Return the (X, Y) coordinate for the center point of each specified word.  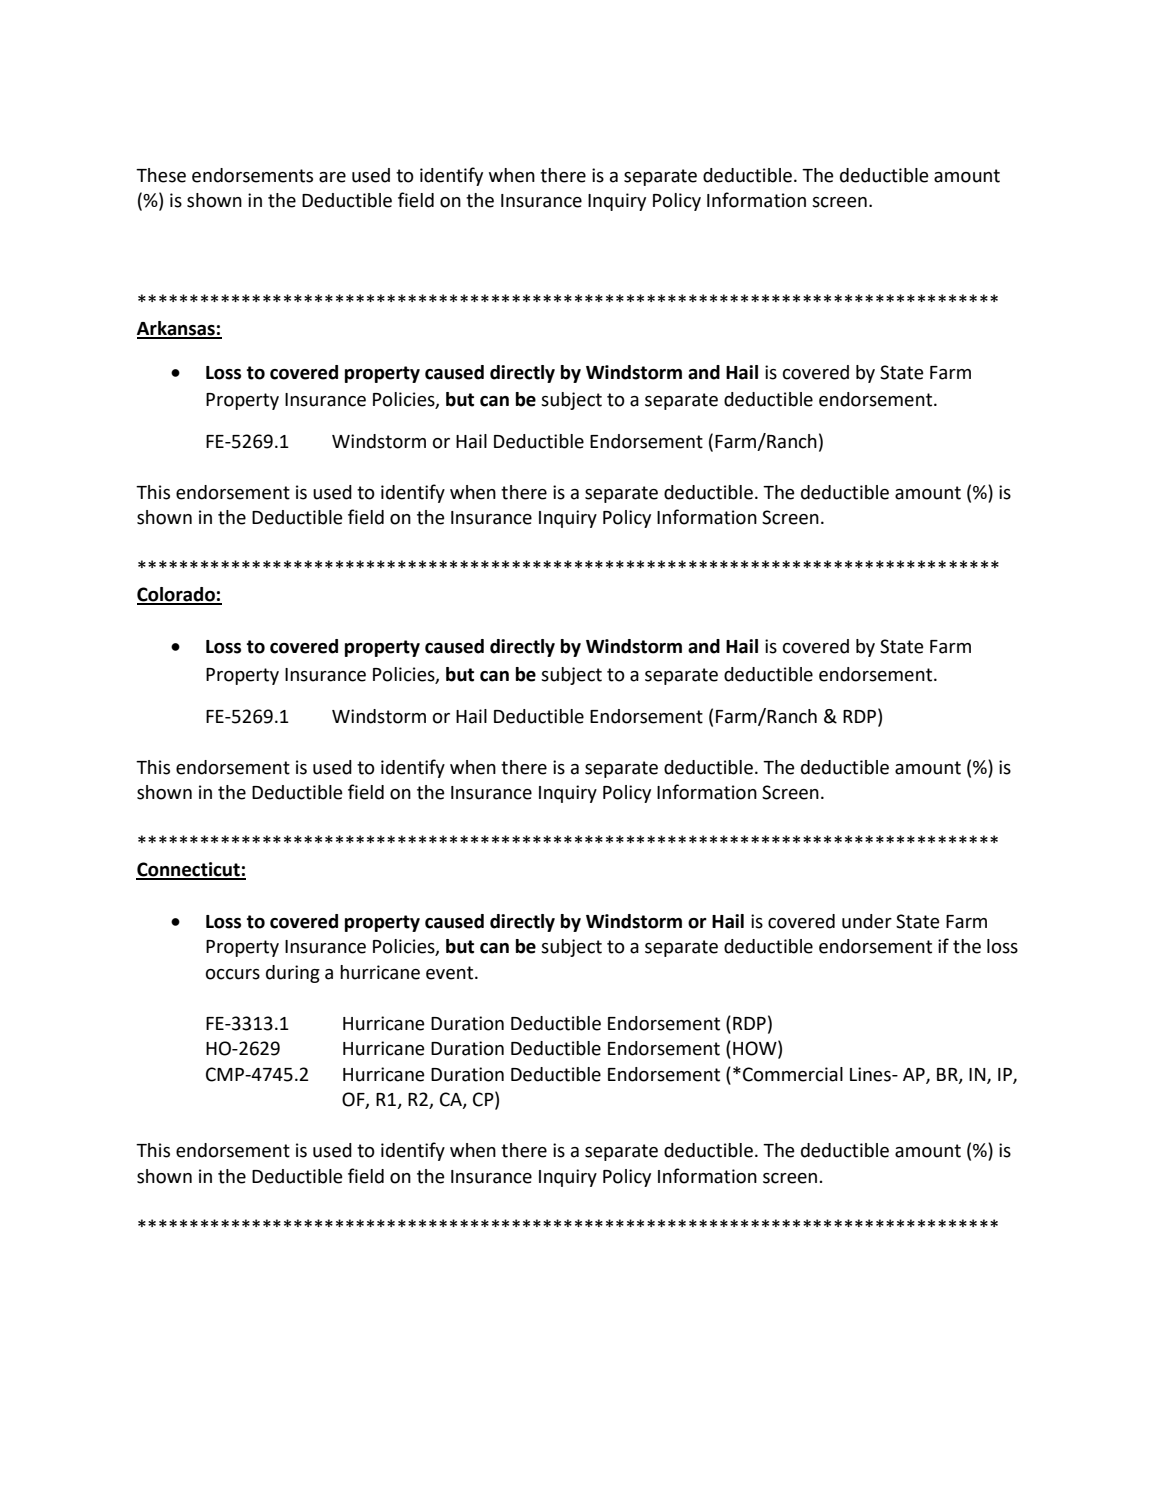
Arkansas (177, 329)
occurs (233, 974)
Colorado (177, 595)
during (293, 974)
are (332, 177)
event (451, 973)
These (161, 175)
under (867, 921)
